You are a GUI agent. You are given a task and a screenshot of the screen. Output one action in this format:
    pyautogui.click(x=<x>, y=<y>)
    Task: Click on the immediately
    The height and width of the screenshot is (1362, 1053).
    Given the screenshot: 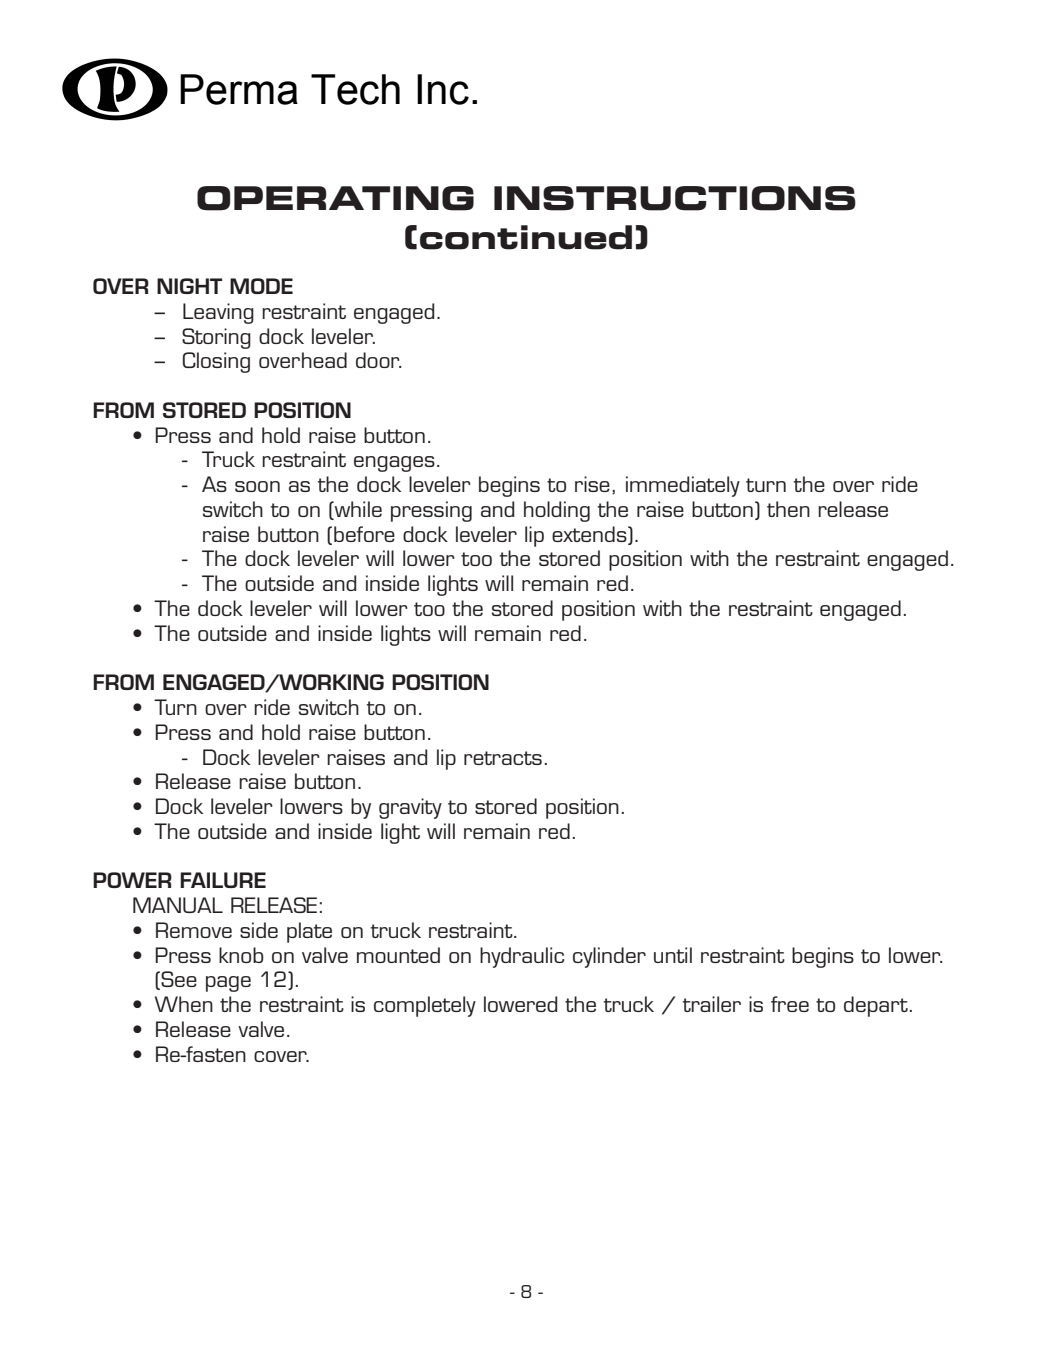 What is the action you would take?
    pyautogui.click(x=683, y=486)
